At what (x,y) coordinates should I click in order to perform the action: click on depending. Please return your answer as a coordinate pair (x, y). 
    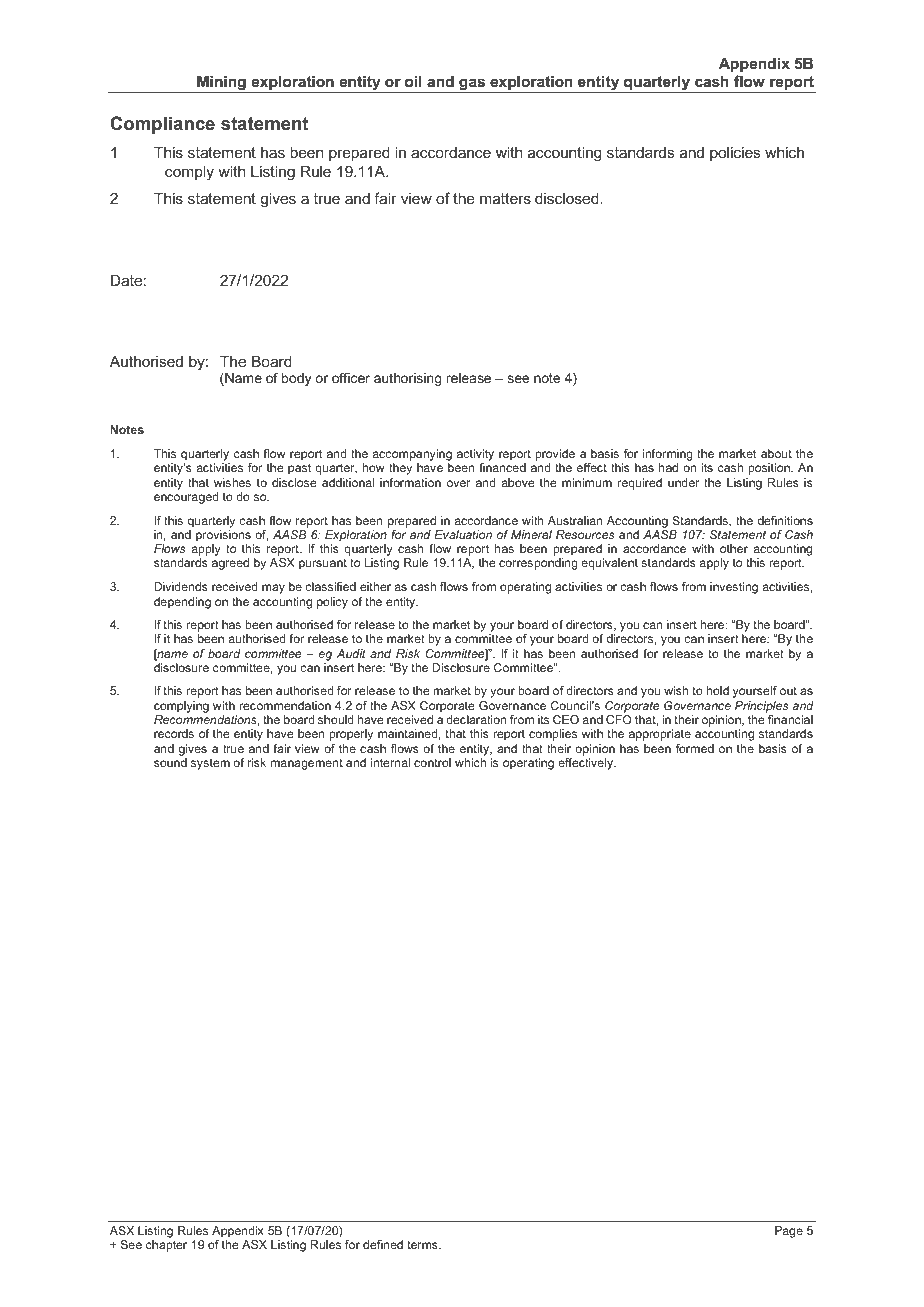
    Looking at the image, I should click on (182, 603).
